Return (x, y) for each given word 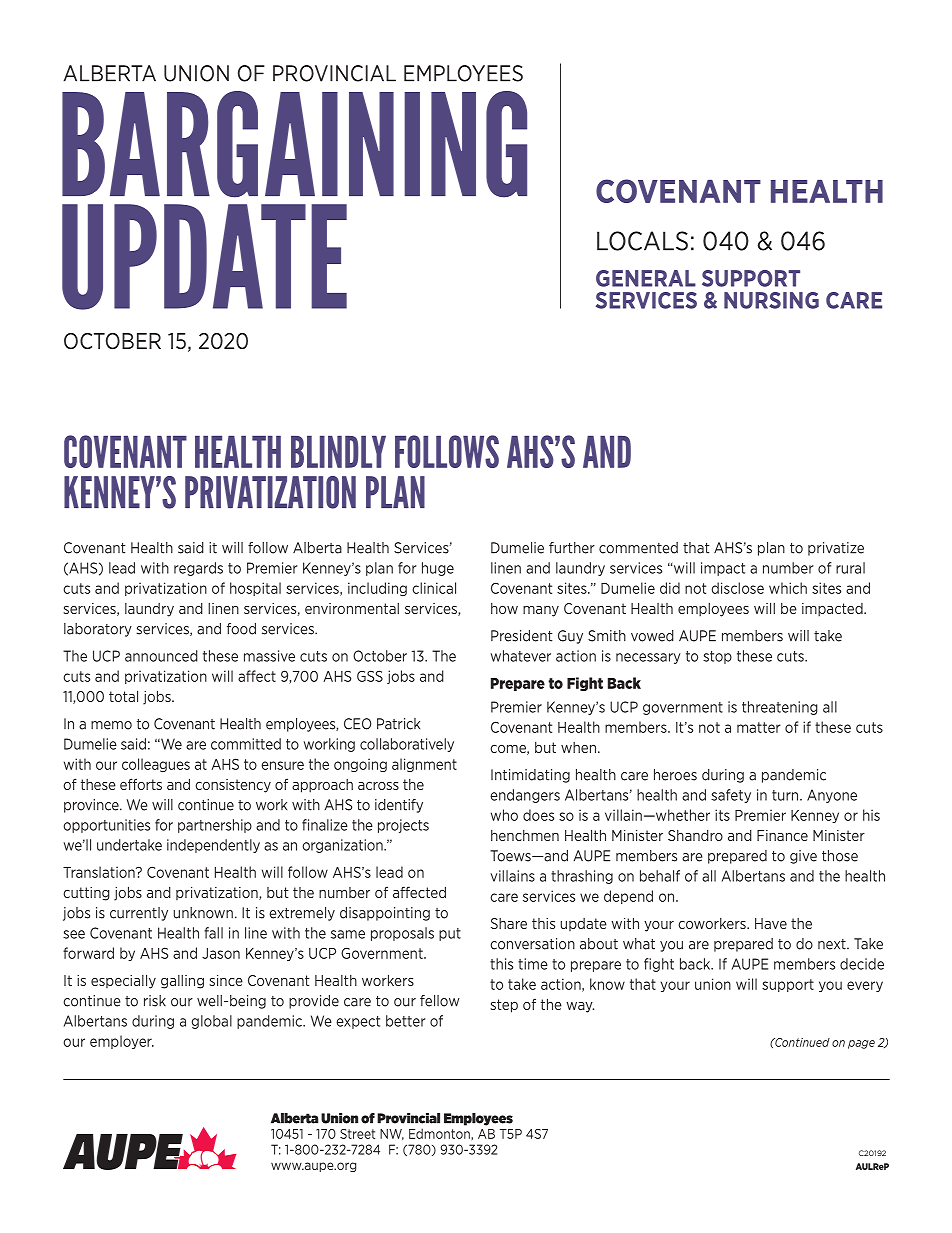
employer (122, 1042)
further (572, 548)
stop (717, 657)
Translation (100, 872)
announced (161, 656)
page (861, 1044)
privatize (836, 549)
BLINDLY (338, 452)
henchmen (525, 835)
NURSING (771, 300)
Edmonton (440, 1133)
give (803, 857)
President (521, 636)
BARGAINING (294, 144)
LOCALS (642, 241)
